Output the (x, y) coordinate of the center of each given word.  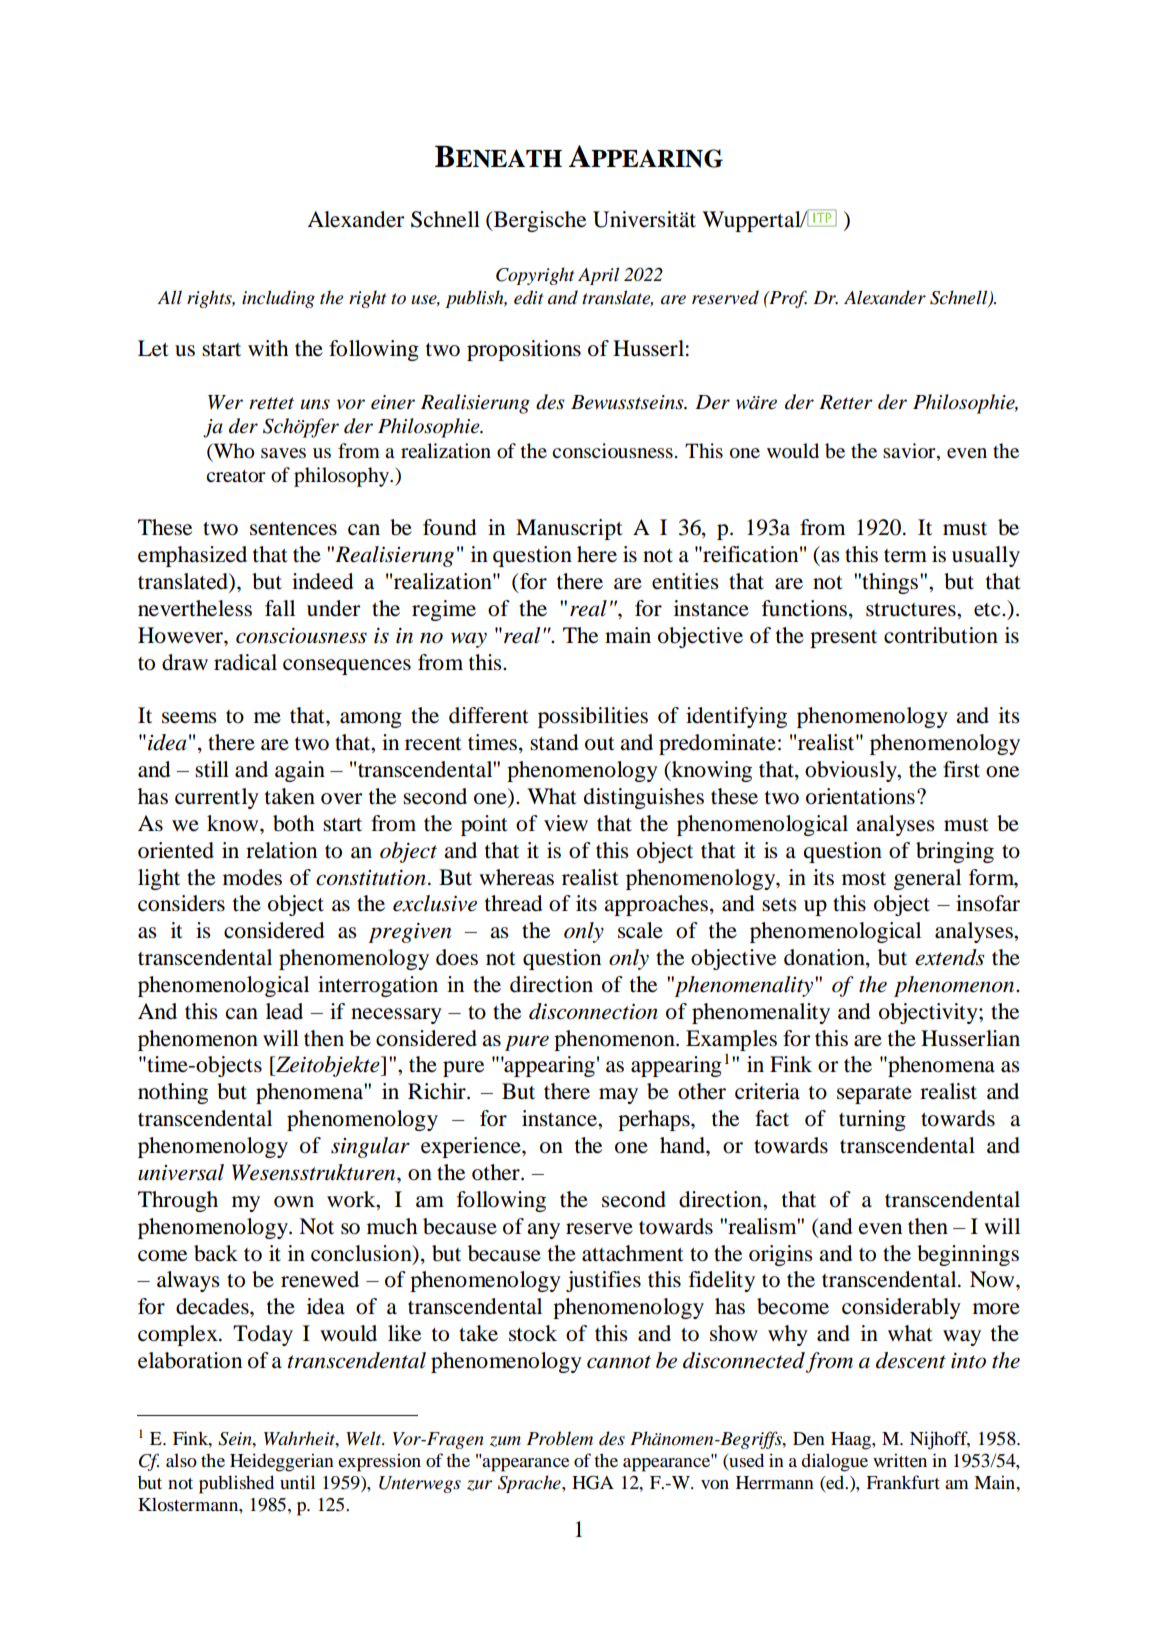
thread (514, 903)
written (900, 1460)
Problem (560, 1438)
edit (529, 297)
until (297, 1482)
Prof (787, 299)
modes (252, 877)
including (278, 299)
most (864, 879)
